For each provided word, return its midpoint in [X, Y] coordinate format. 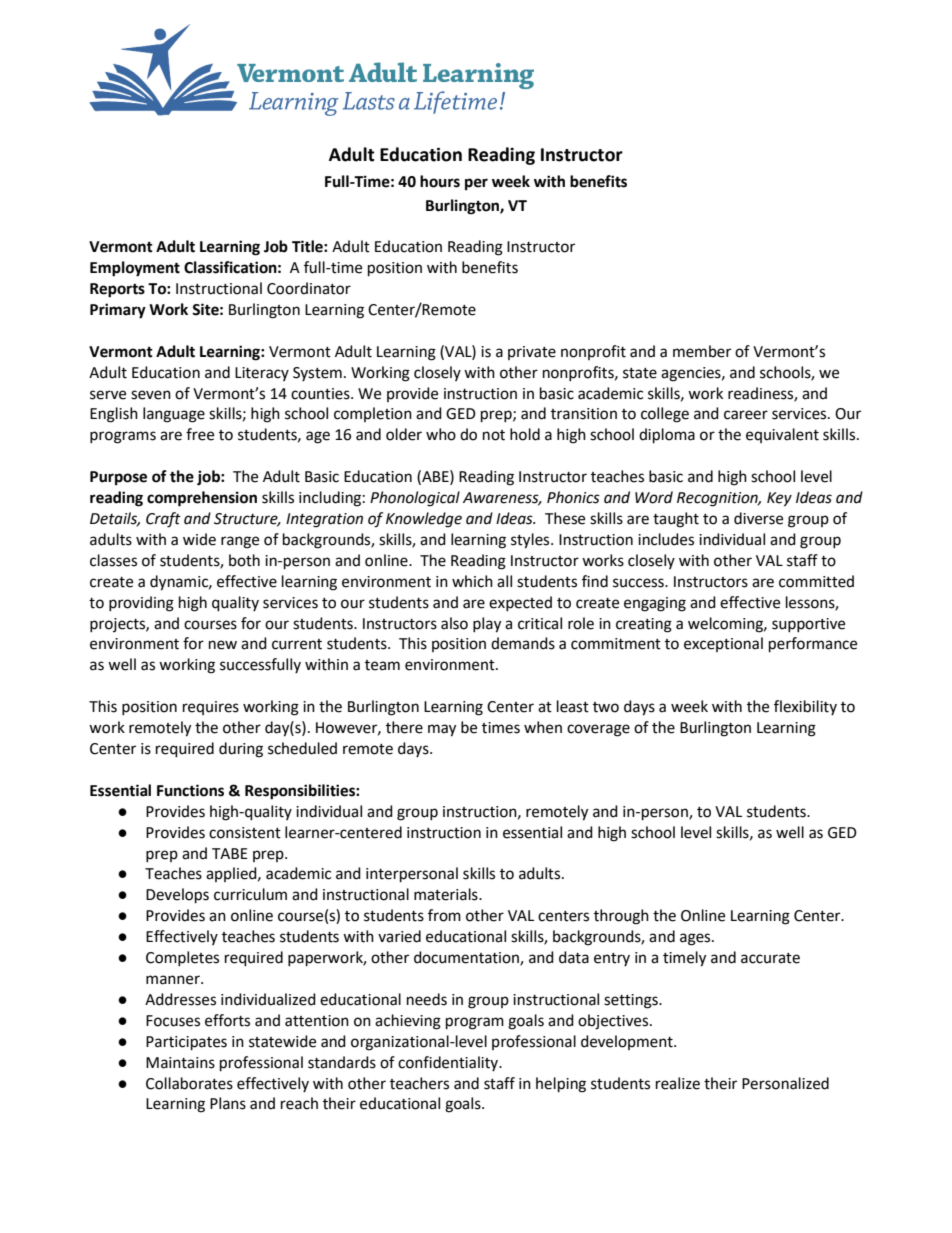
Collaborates [189, 1083]
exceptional [723, 644]
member [702, 351]
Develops [177, 896]
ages [696, 939]
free [200, 434]
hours [440, 181]
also [454, 623]
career [746, 415]
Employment [135, 269]
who [441, 434]
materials [447, 894]
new [223, 645]
